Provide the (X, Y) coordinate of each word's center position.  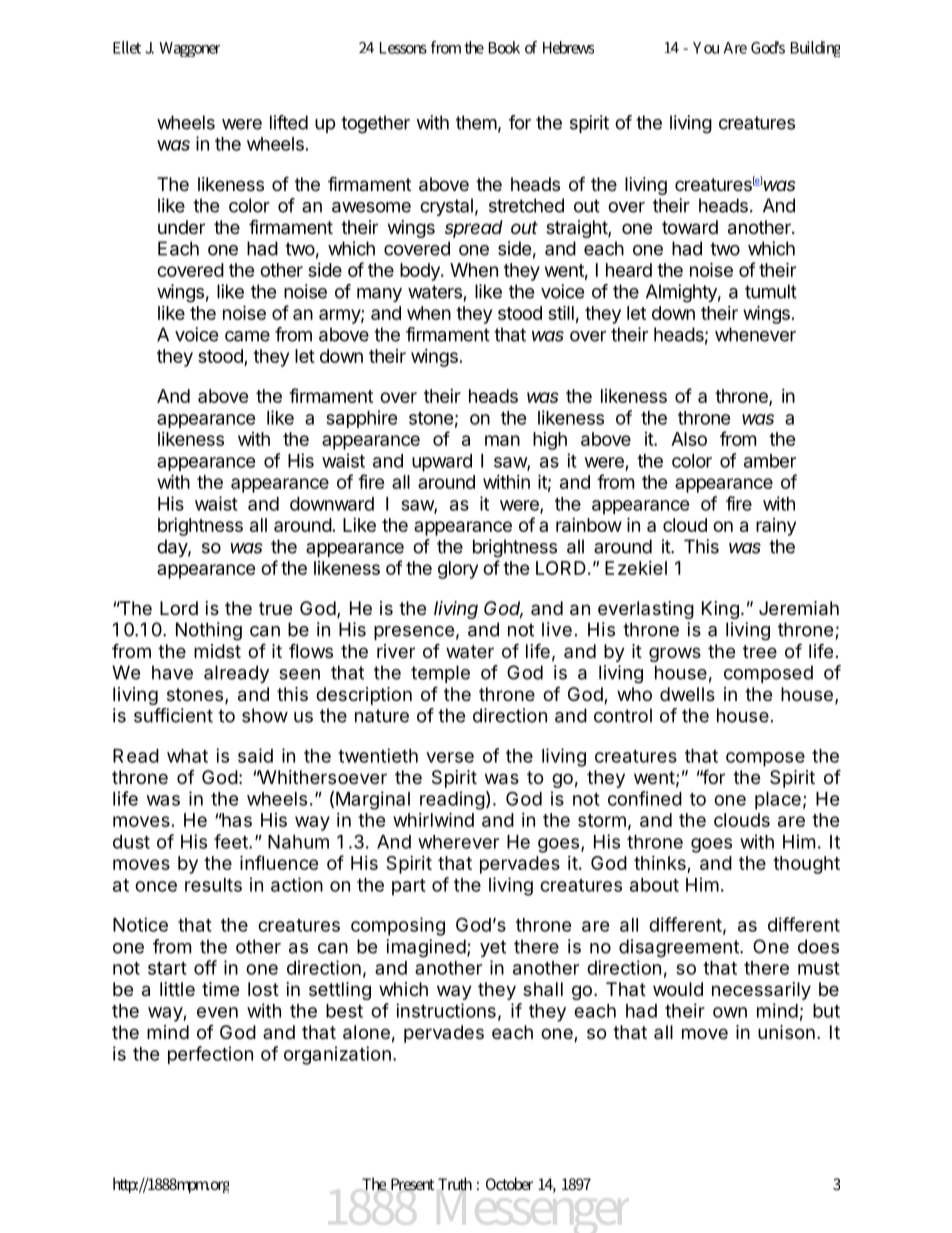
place (778, 801)
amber (770, 461)
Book (504, 47)
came (247, 336)
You (706, 48)
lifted (289, 122)
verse (450, 757)
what (187, 756)
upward (442, 463)
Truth (455, 1184)
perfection (210, 1055)
